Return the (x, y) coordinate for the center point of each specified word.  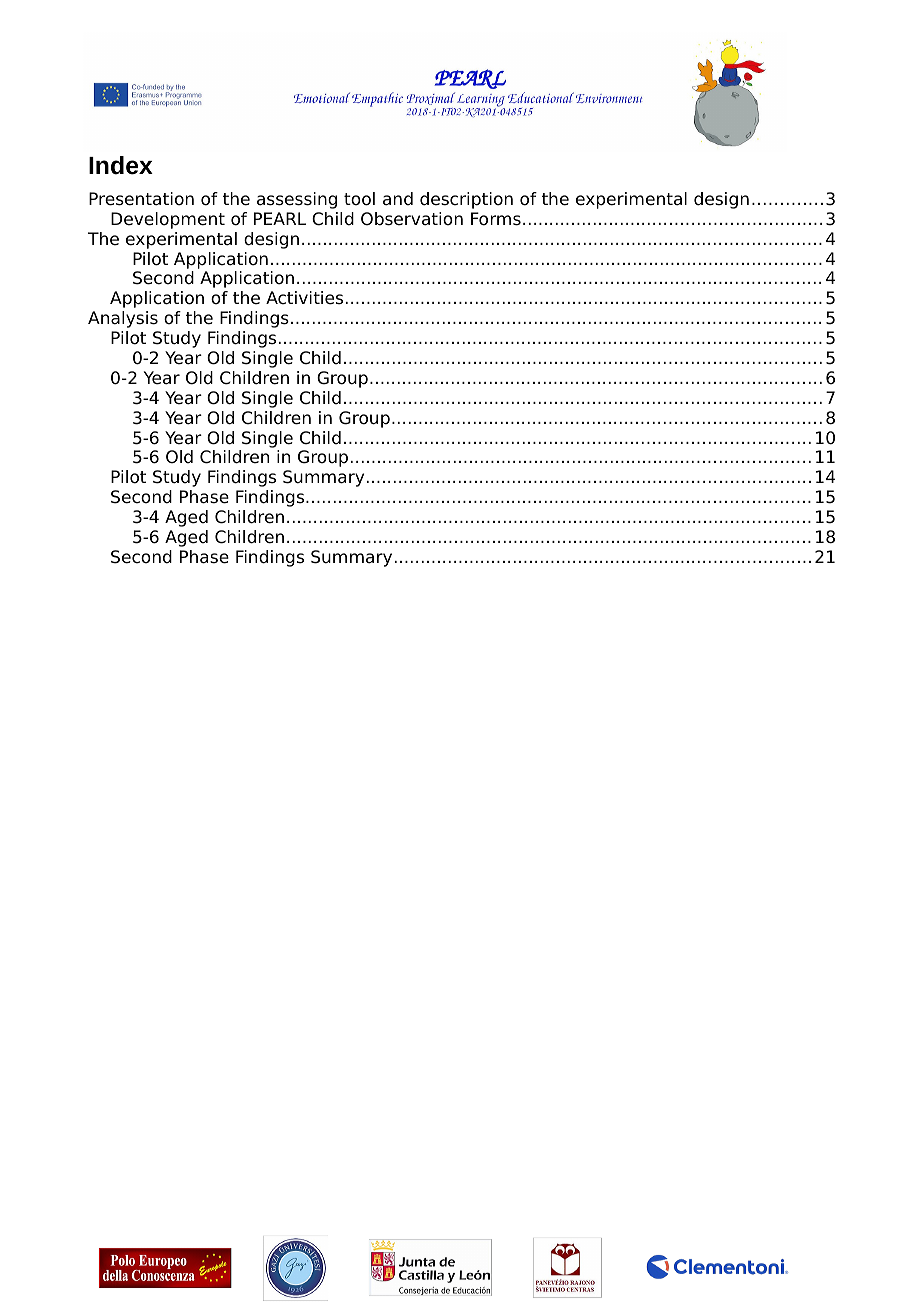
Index (121, 165)
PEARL (280, 218)
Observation (412, 219)
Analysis (123, 319)
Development (168, 220)
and (398, 199)
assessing (297, 200)
